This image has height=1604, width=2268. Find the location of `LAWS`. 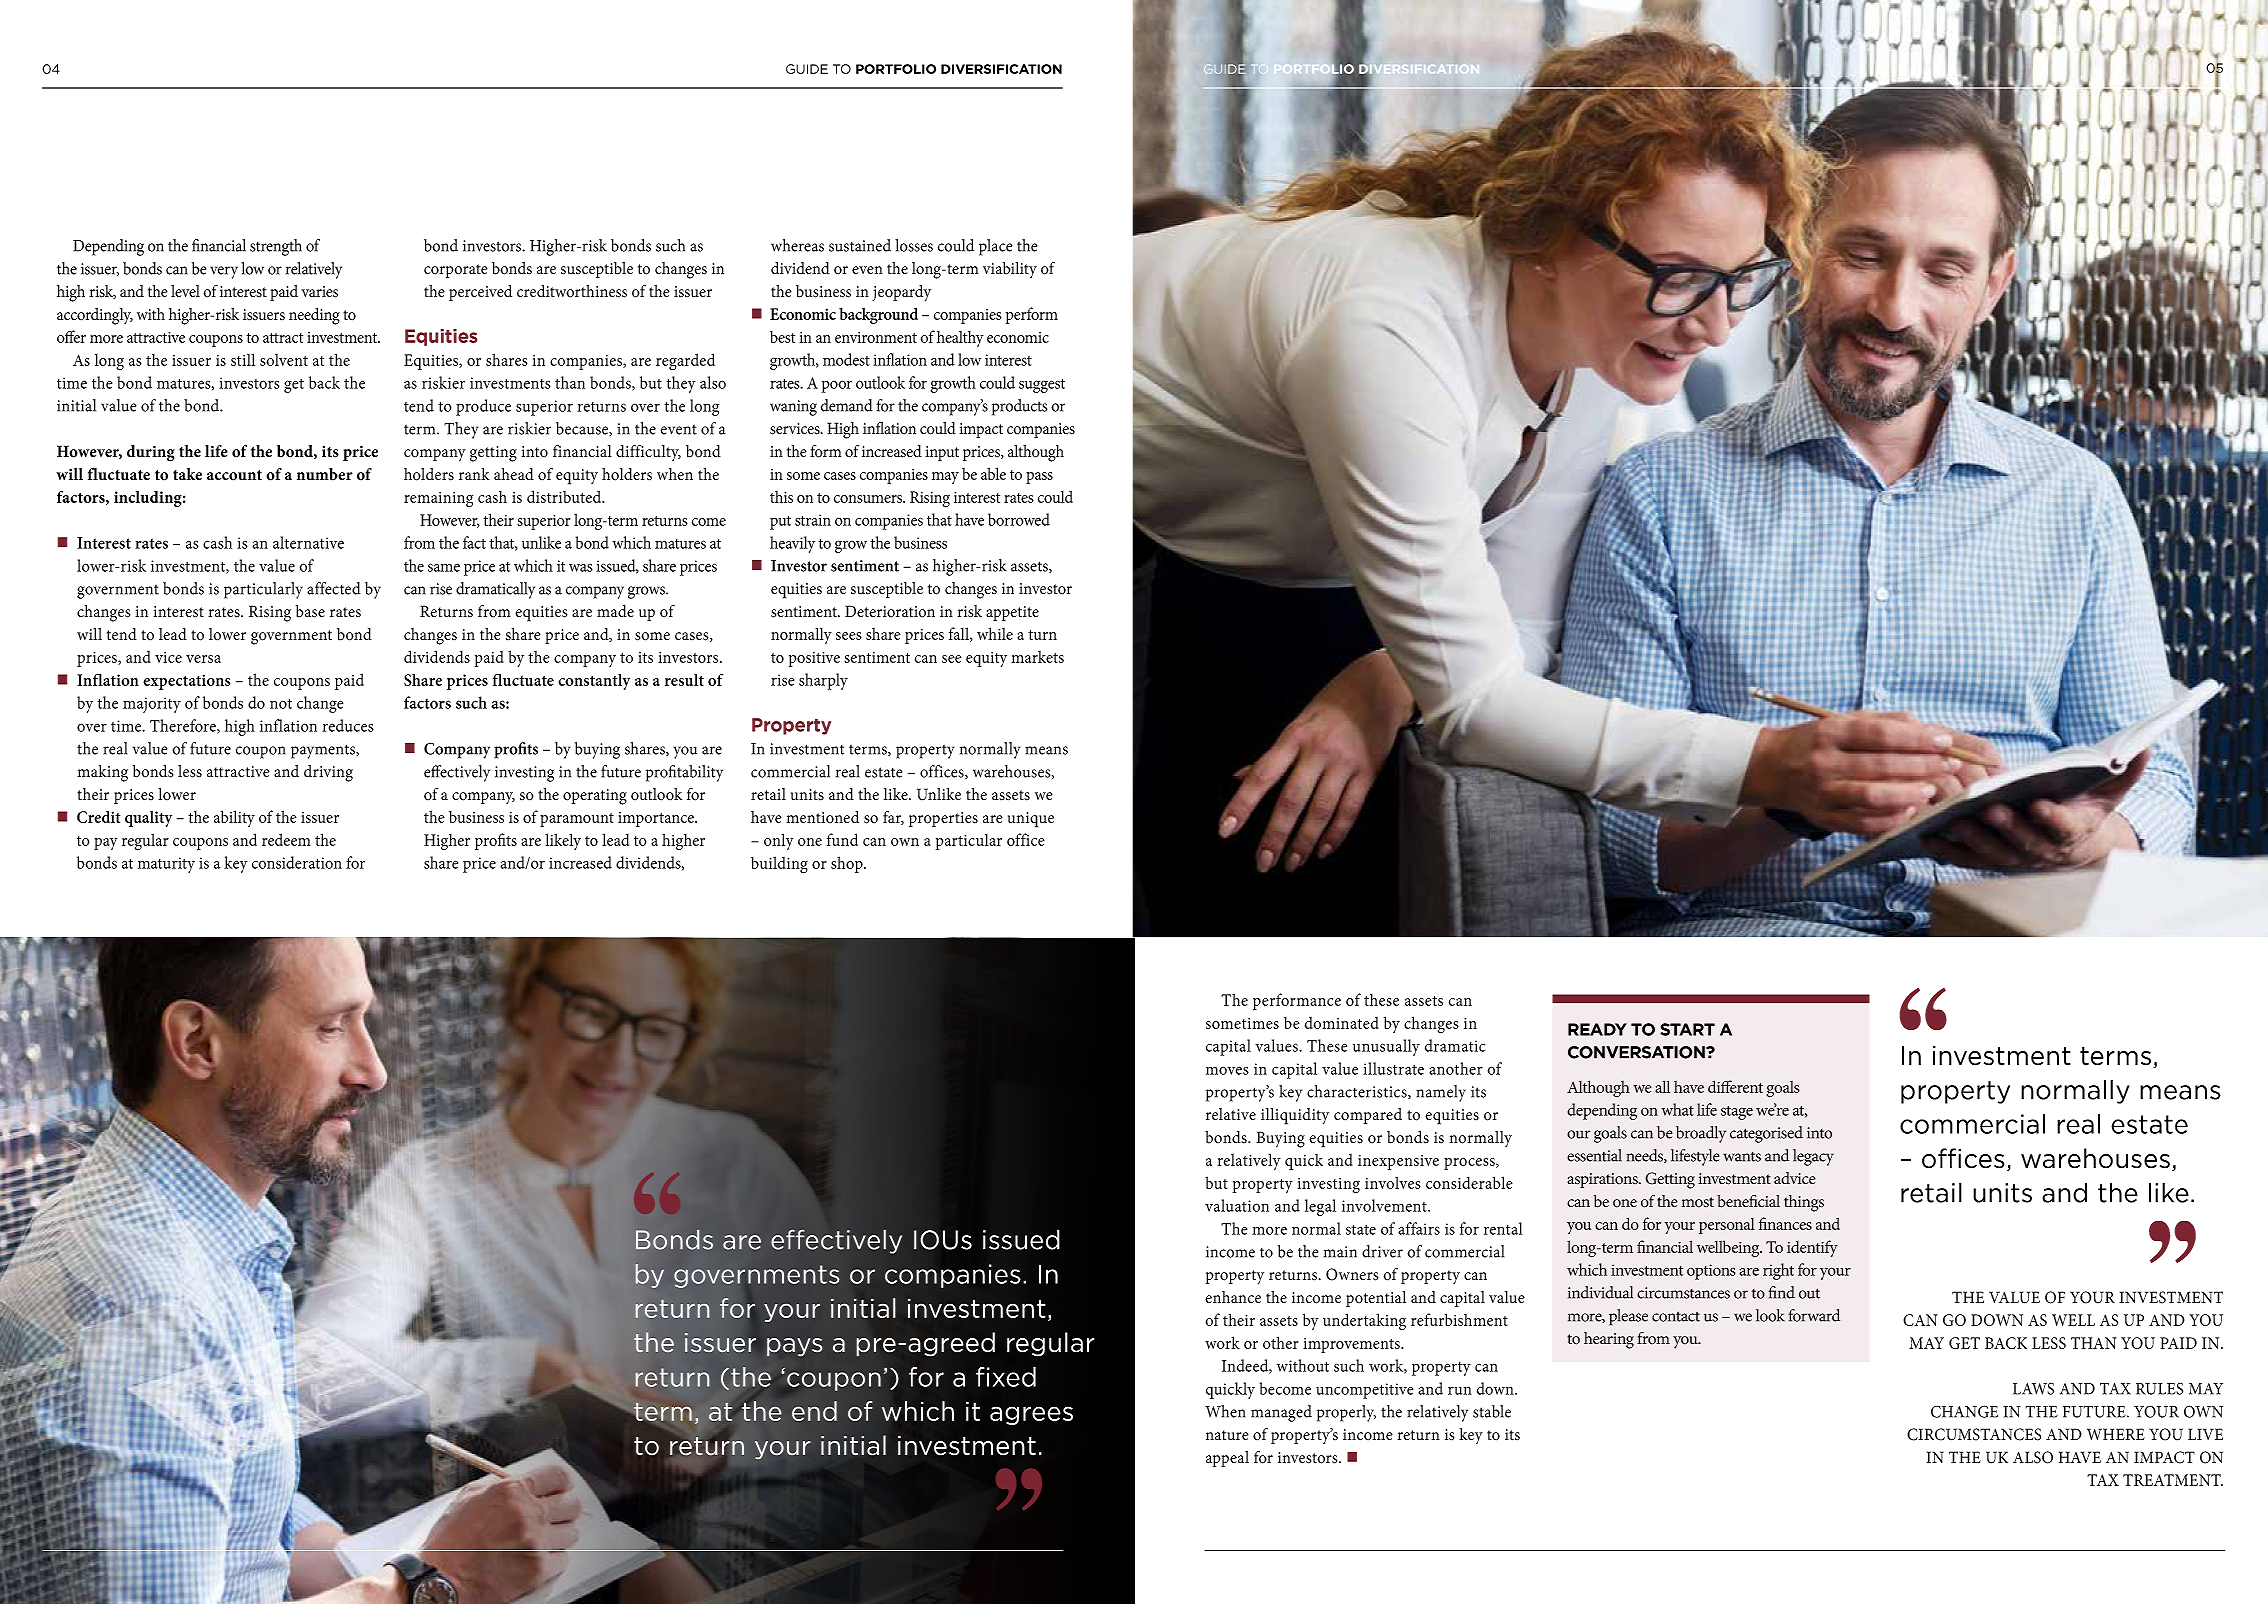

LAWS is located at coordinates (2033, 1389).
